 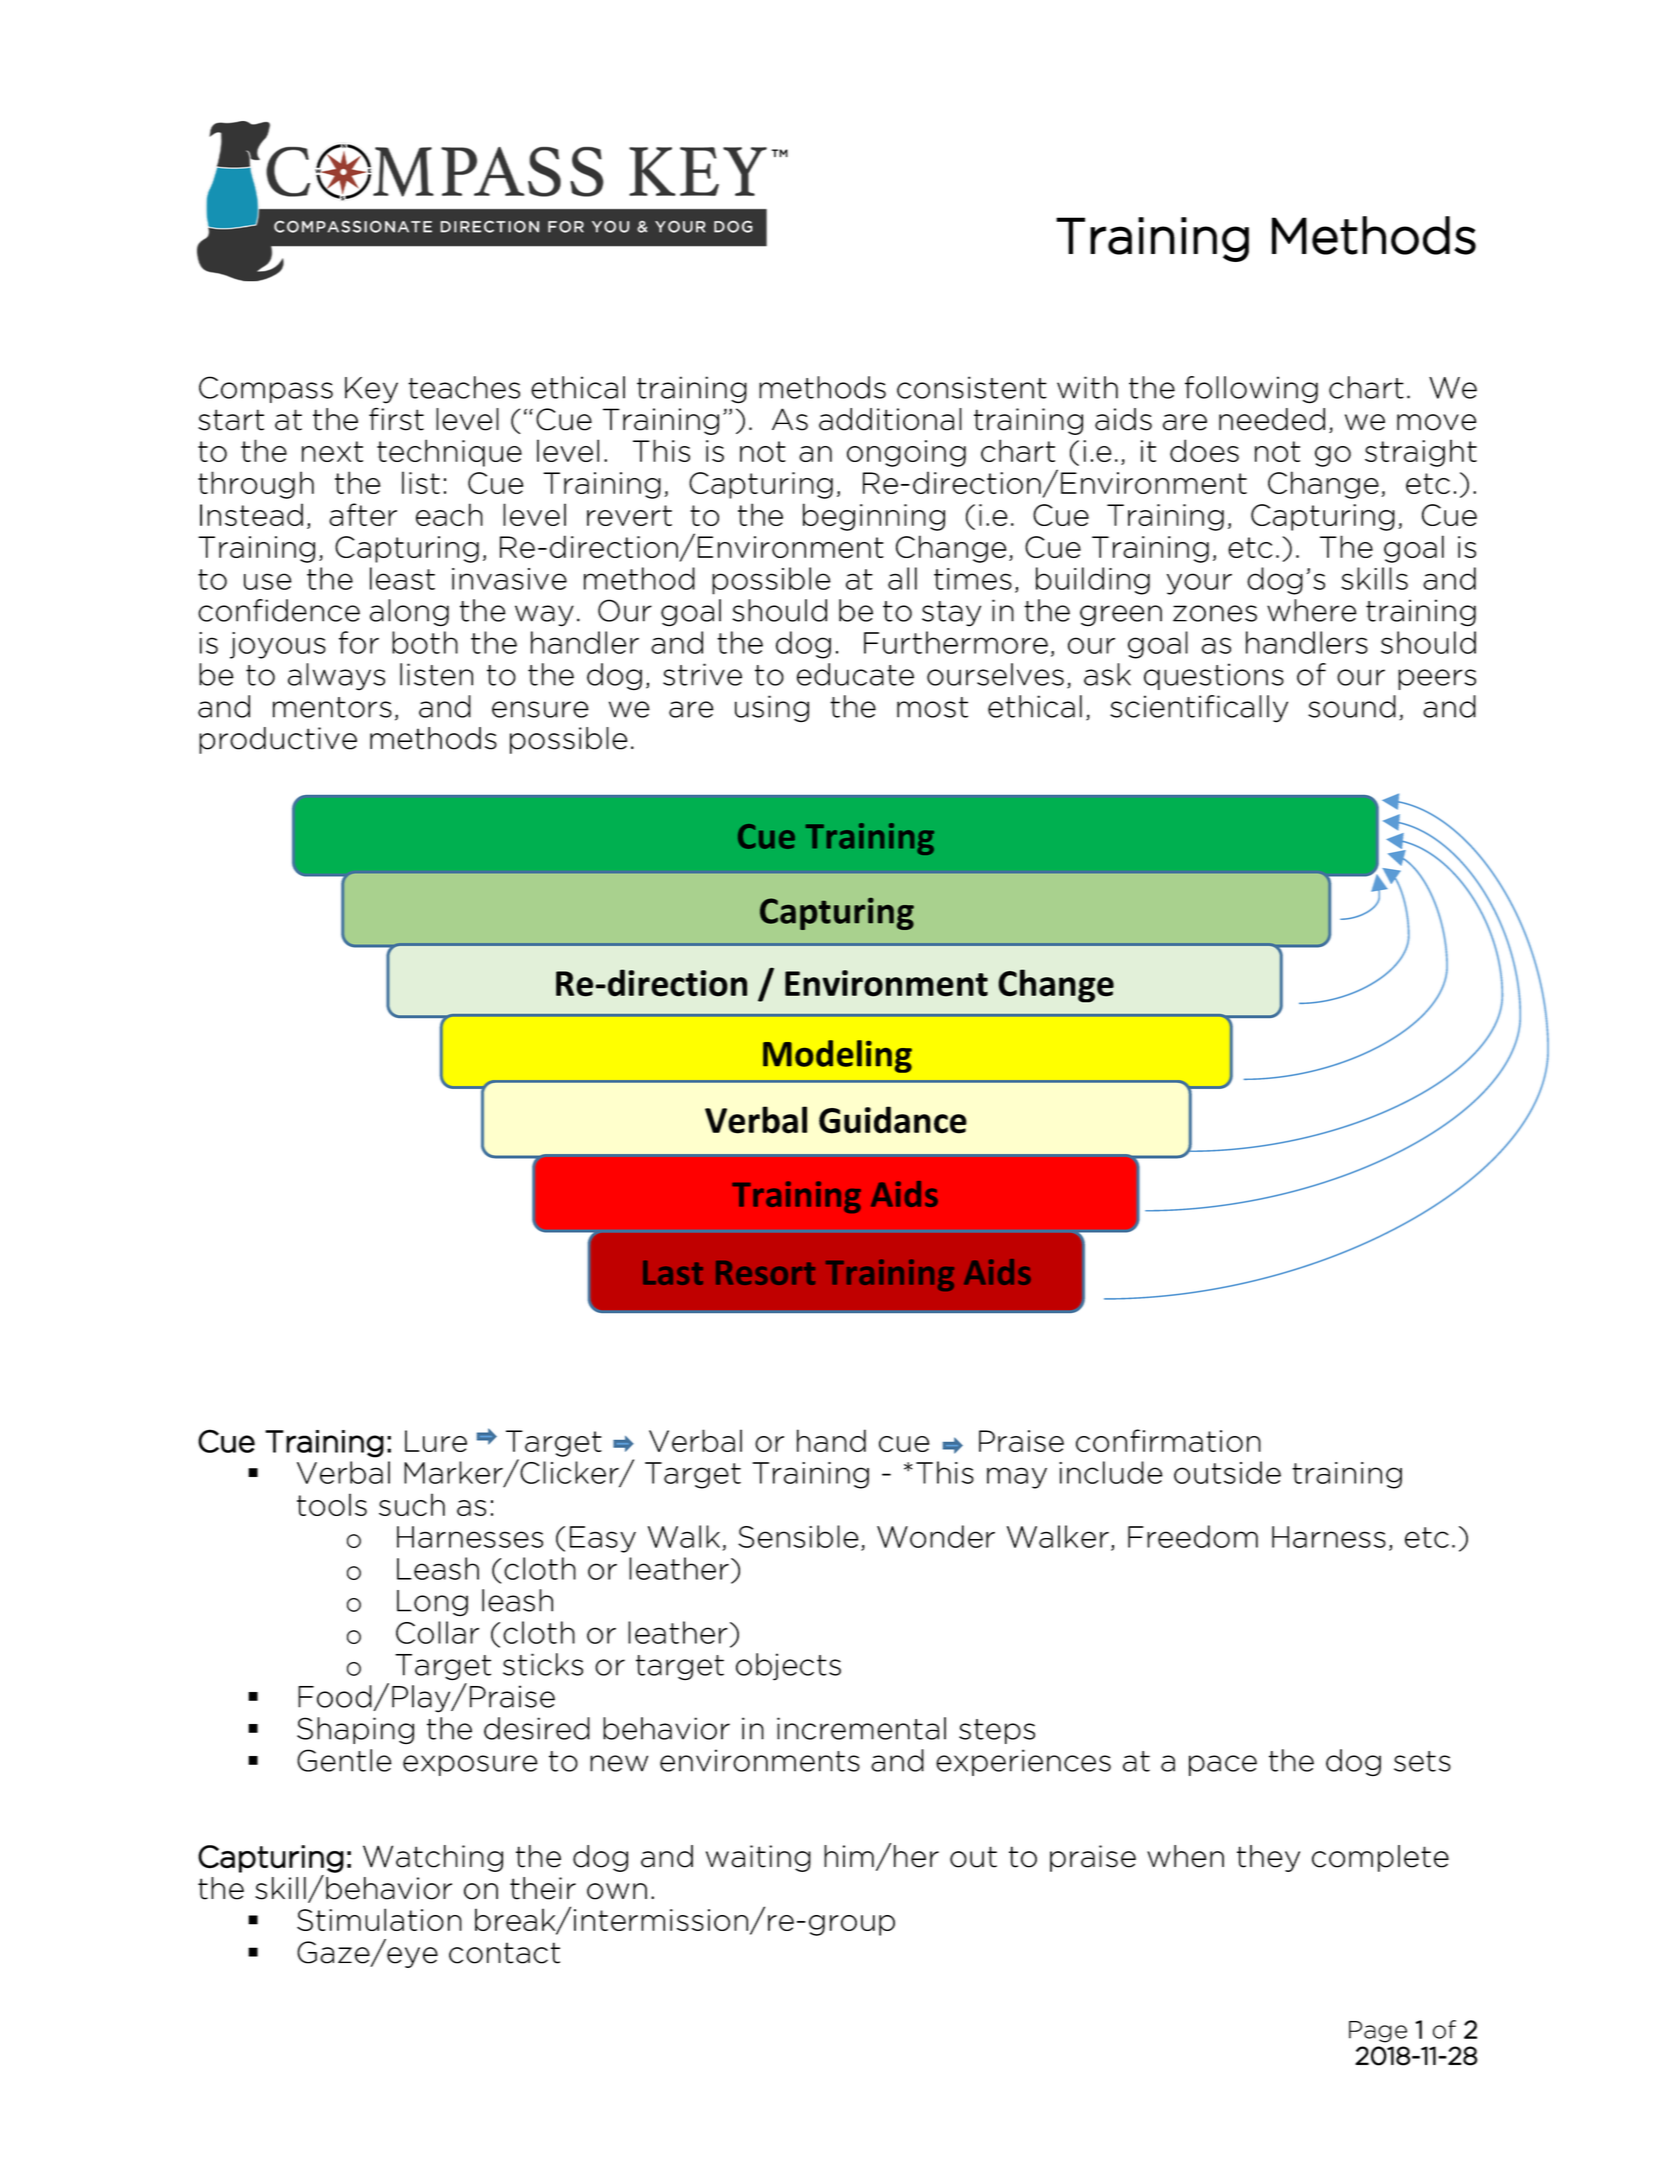 What do you see at coordinates (396, 419) in the document?
I see `first` at bounding box center [396, 419].
